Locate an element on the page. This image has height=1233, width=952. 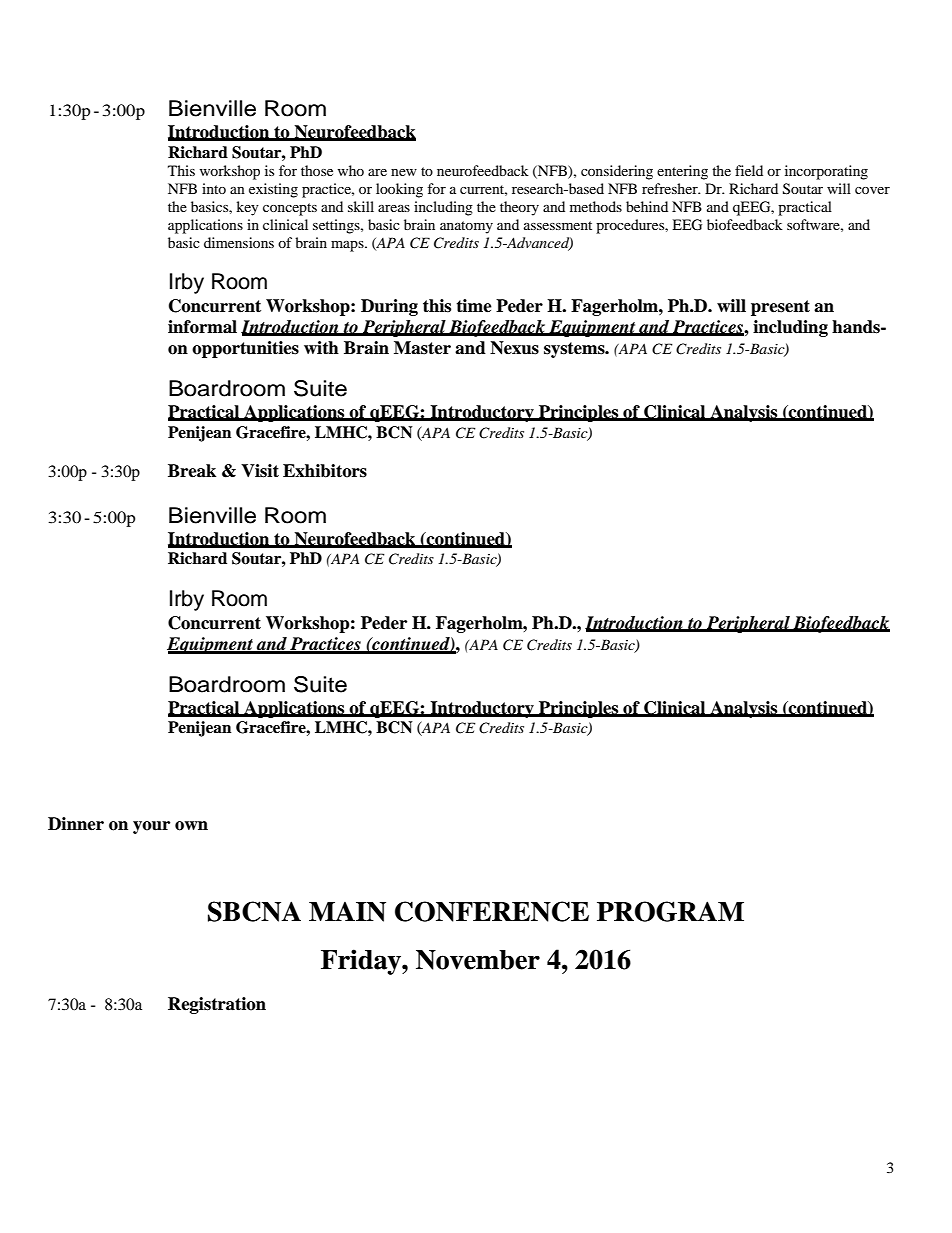
into is located at coordinates (214, 188).
